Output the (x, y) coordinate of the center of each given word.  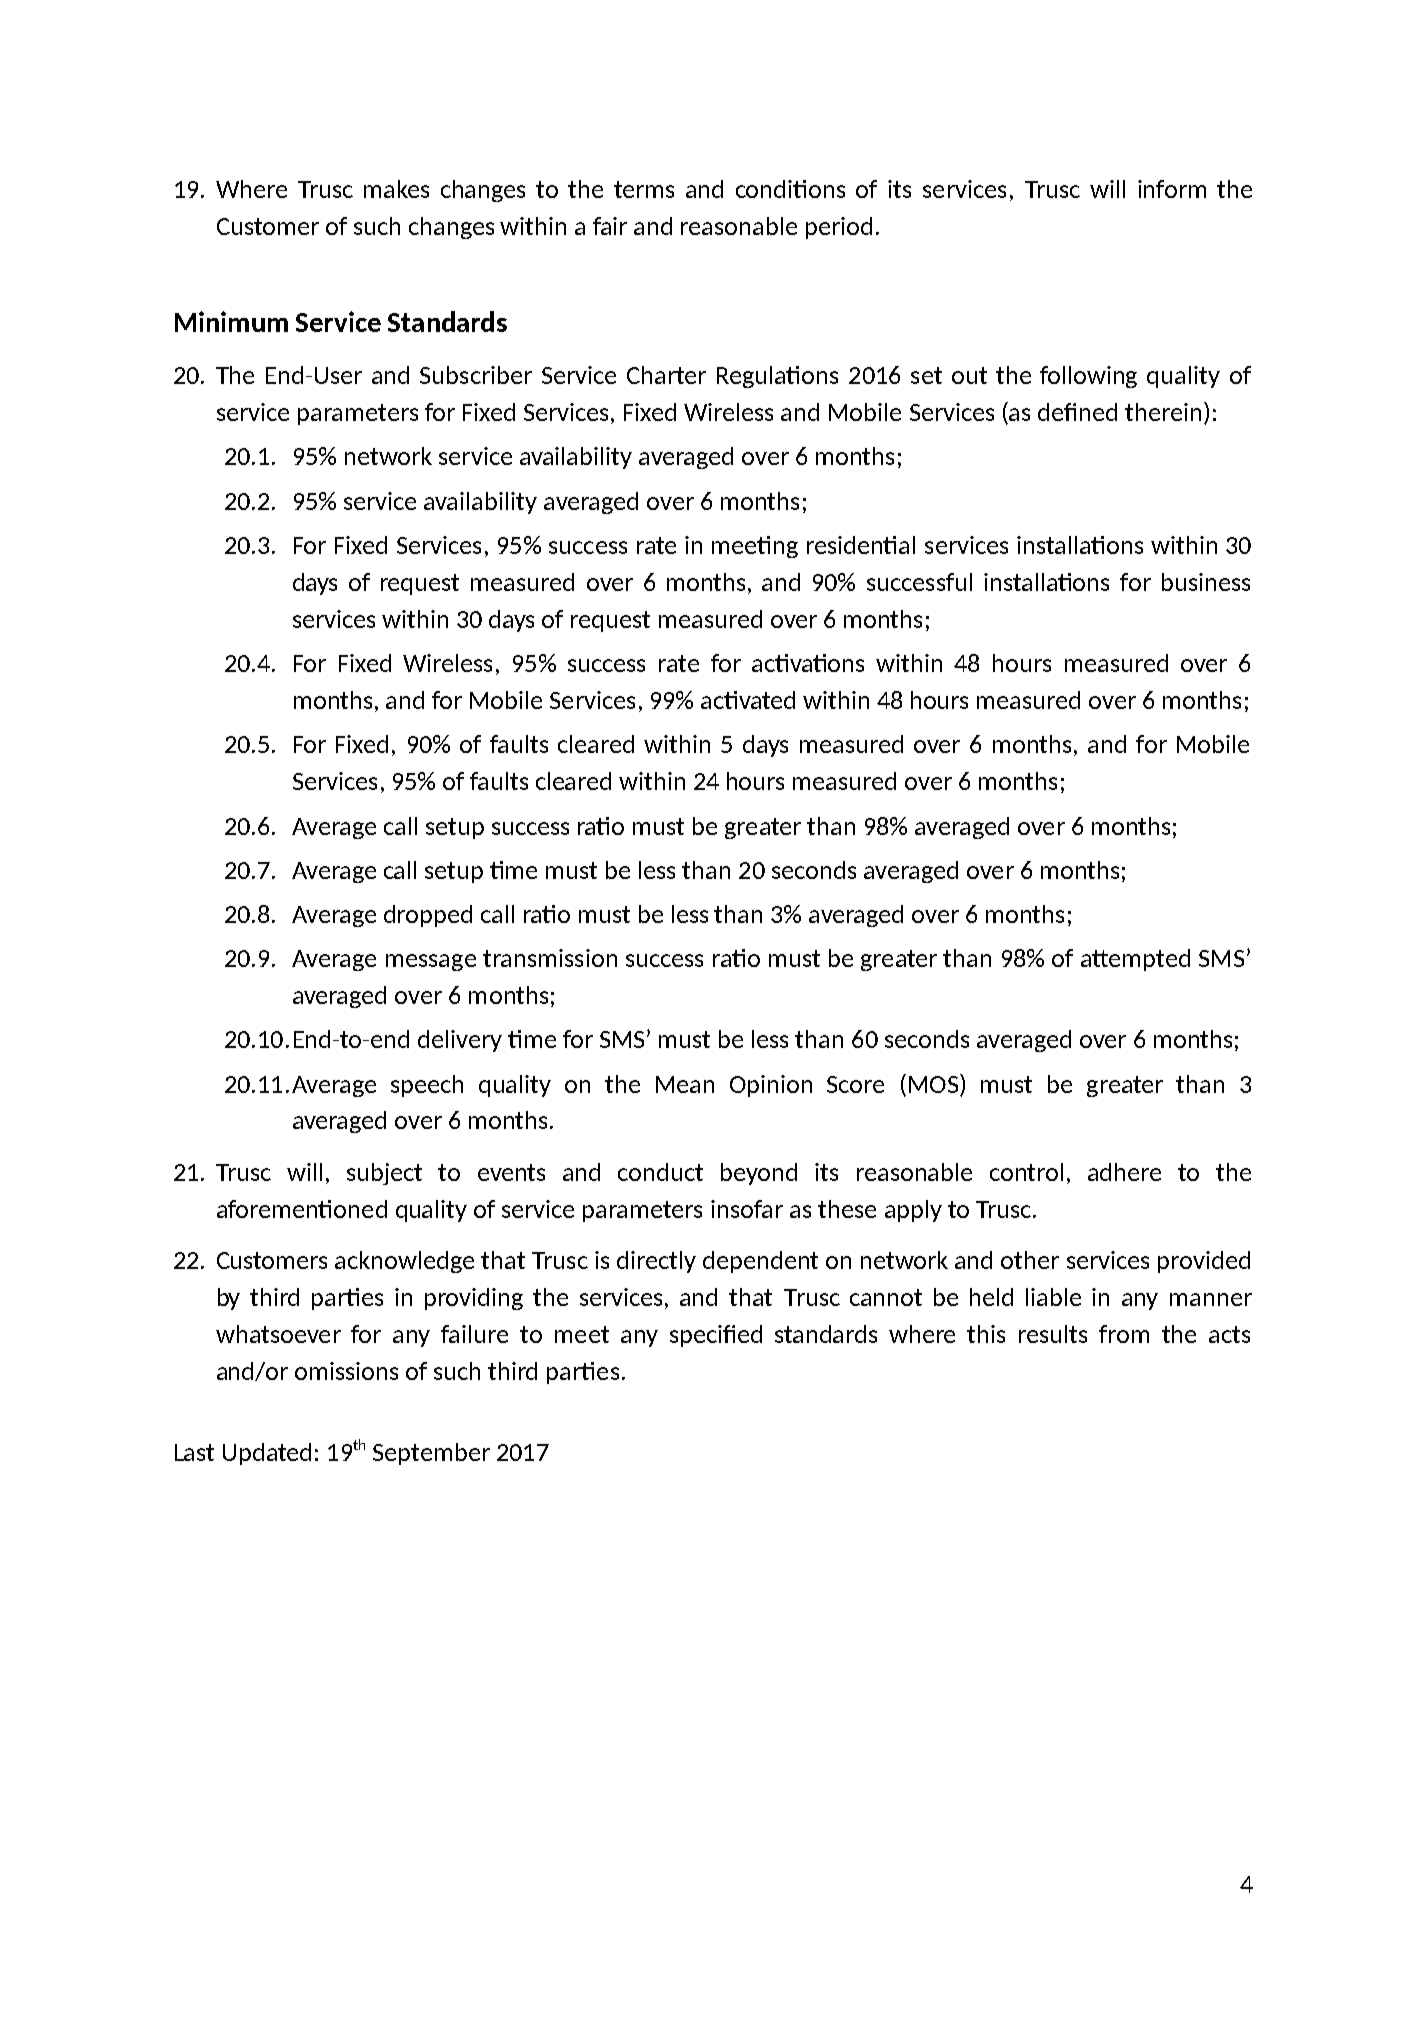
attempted (1135, 960)
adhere (1124, 1172)
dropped (428, 916)
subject (384, 1174)
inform (1172, 189)
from (1124, 1334)
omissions (346, 1371)
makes (396, 189)
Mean (685, 1084)
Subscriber (476, 375)
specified (716, 1336)
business (1206, 582)
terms (644, 189)
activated (748, 700)
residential (861, 545)
